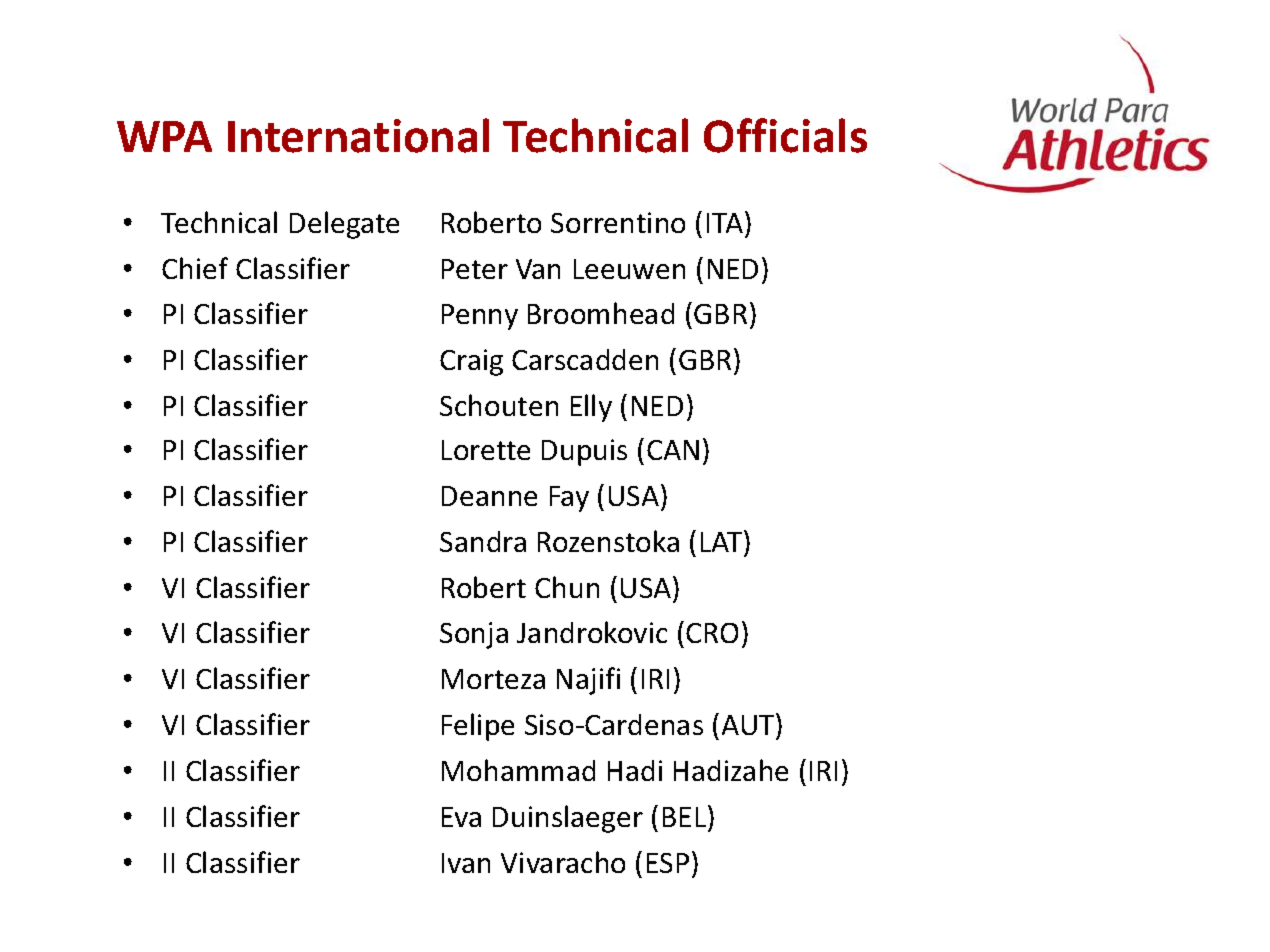  I want to click on WPA, so click(164, 136).
